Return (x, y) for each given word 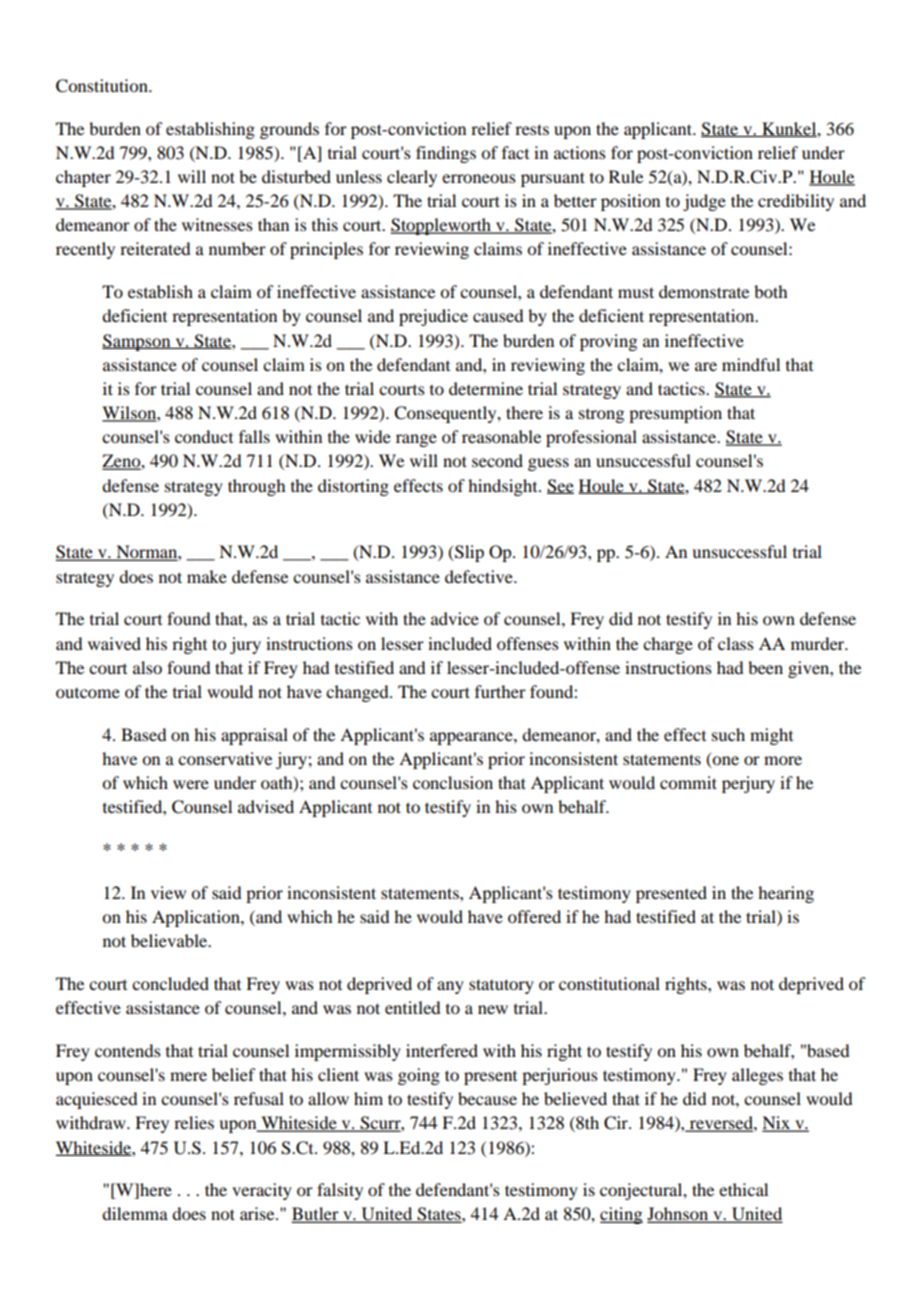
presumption (675, 414)
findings (446, 154)
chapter (83, 178)
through (256, 487)
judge (704, 202)
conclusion (453, 782)
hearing (786, 894)
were (191, 784)
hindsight (504, 487)
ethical (743, 1189)
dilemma (135, 1213)
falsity (340, 1191)
